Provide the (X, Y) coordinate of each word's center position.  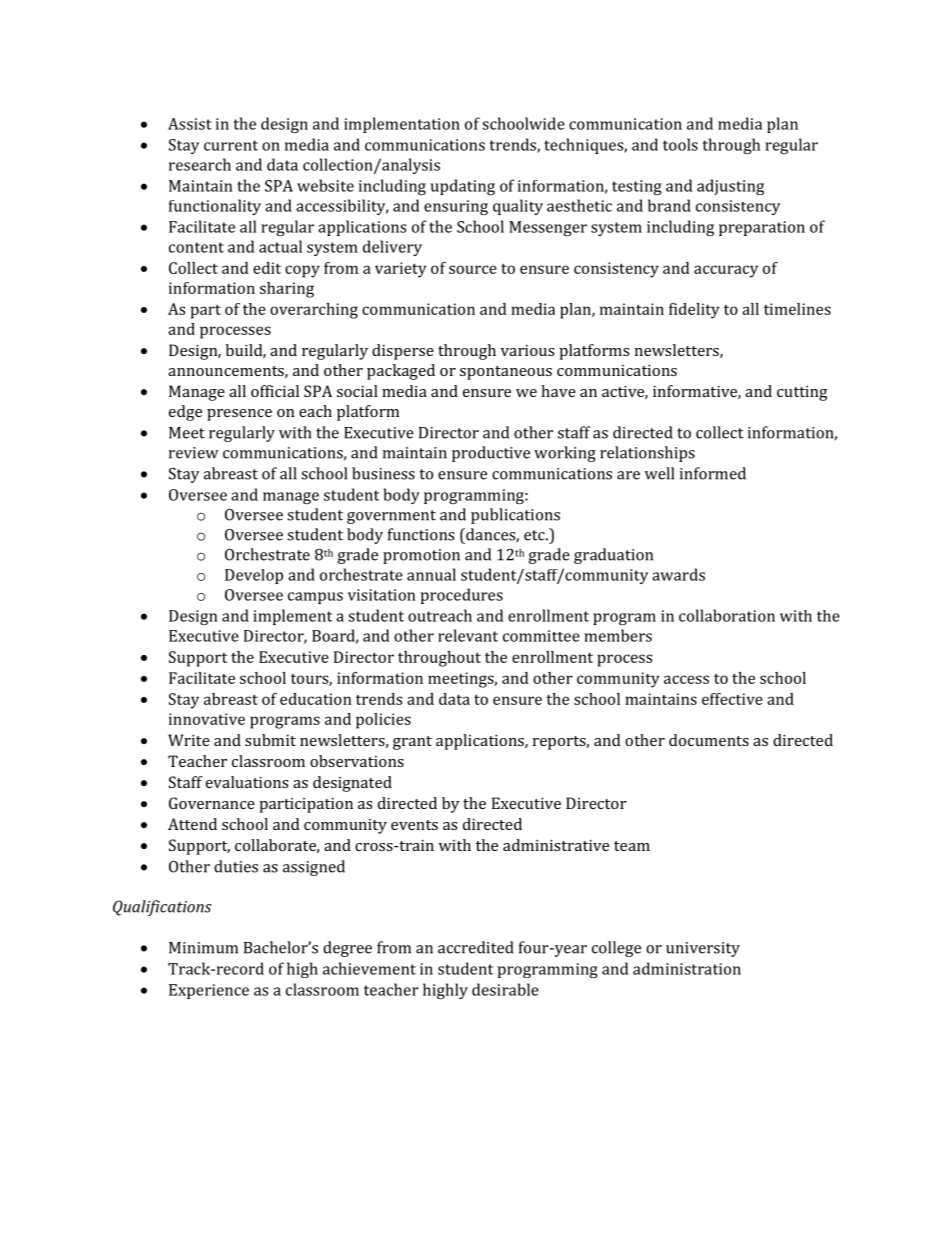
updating (463, 187)
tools (680, 144)
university (703, 949)
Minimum (203, 948)
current (231, 145)
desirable (505, 989)
